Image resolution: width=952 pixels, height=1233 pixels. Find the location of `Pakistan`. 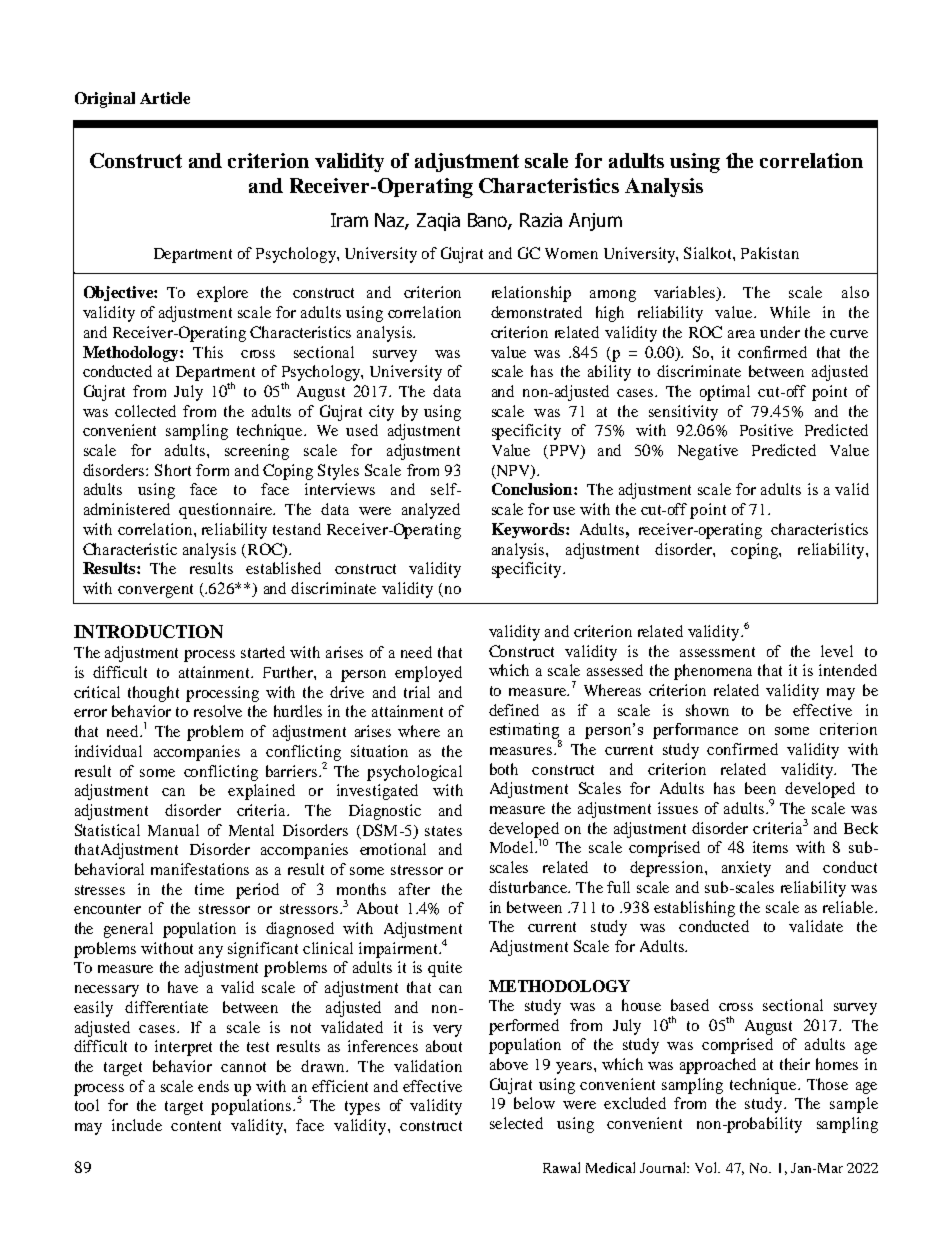

Pakistan is located at coordinates (770, 253).
